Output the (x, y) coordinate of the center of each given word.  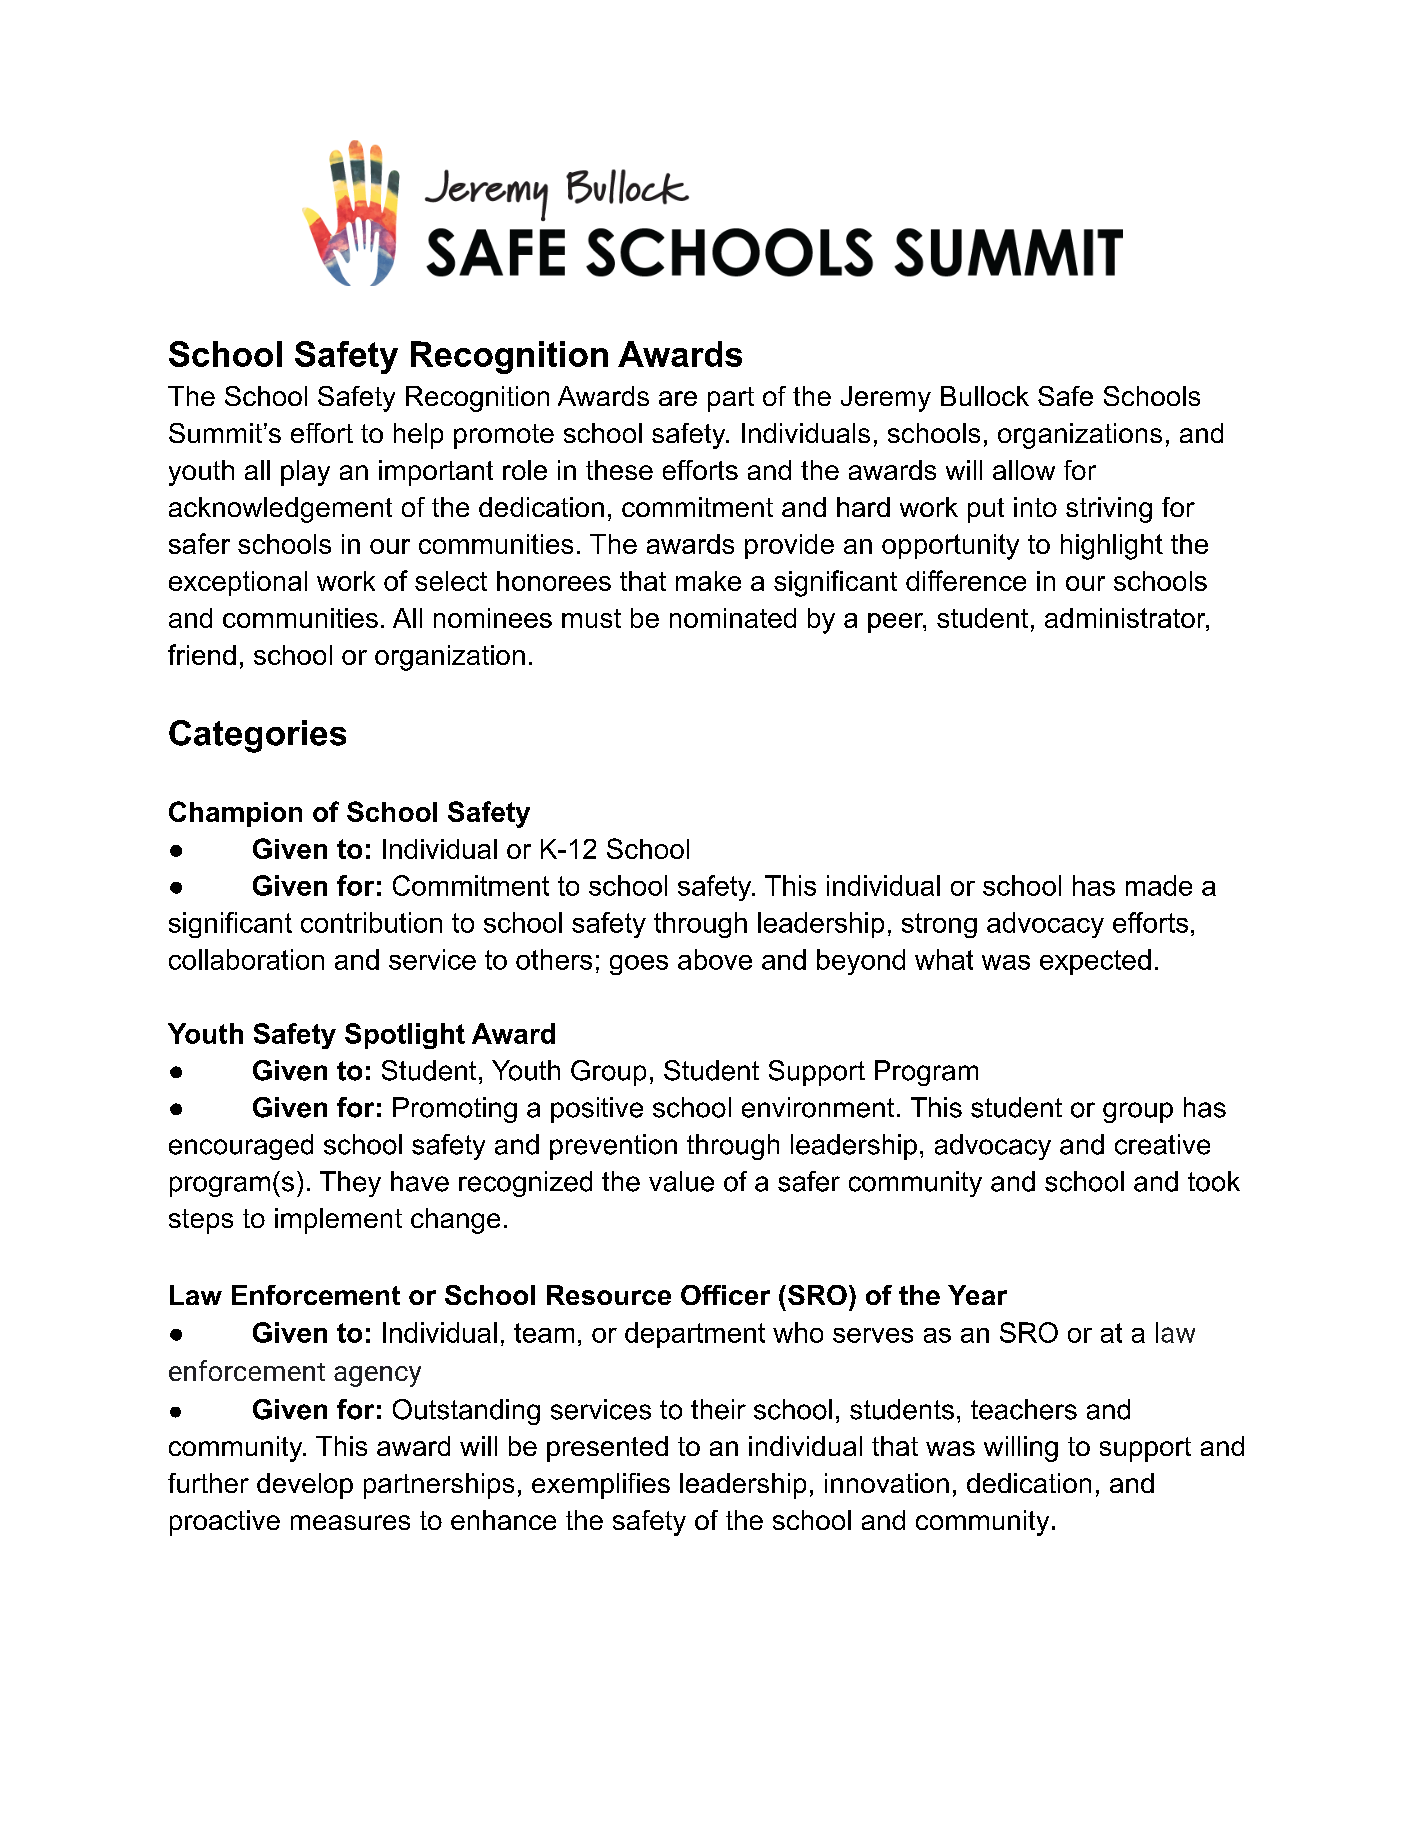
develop (305, 1486)
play (305, 473)
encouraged (241, 1147)
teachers (1024, 1409)
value (681, 1181)
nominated (733, 618)
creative (1162, 1144)
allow (1024, 470)
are (678, 398)
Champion (235, 814)
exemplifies (601, 1486)
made (1159, 885)
